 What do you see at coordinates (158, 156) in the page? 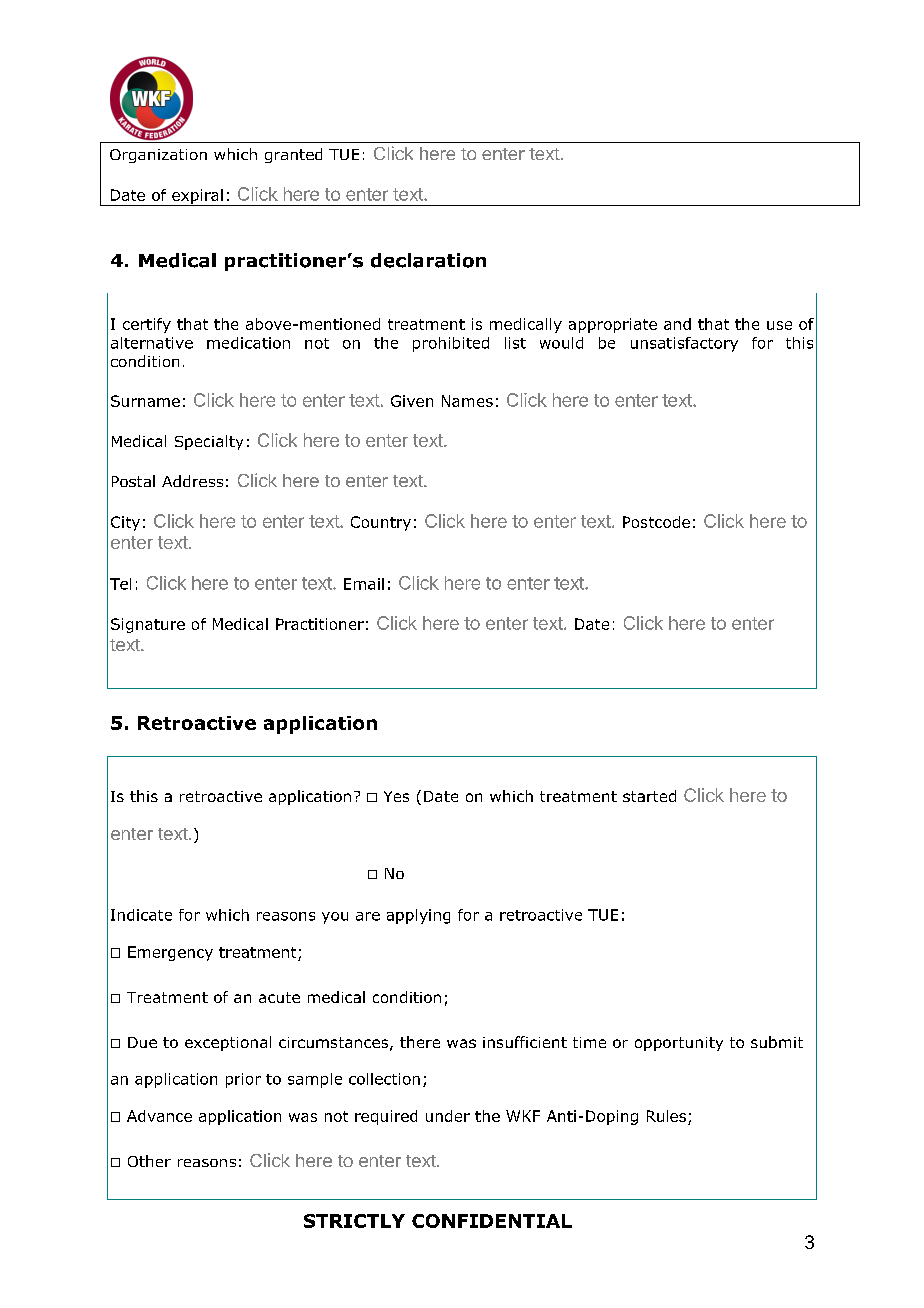
I see `Organization` at bounding box center [158, 156].
